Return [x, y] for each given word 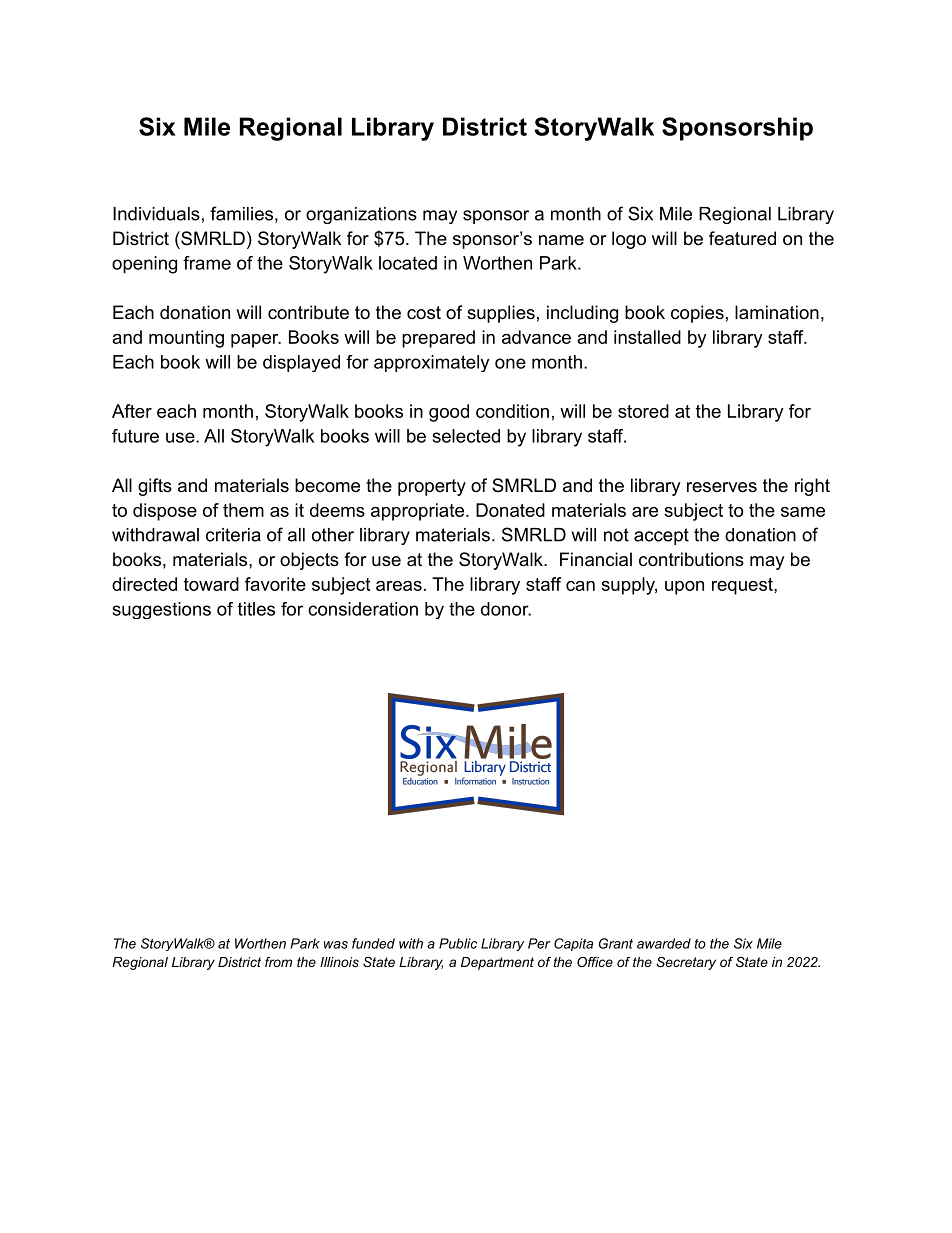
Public [458, 943]
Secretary [686, 963]
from [278, 962]
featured [742, 238]
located [408, 263]
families [241, 213]
